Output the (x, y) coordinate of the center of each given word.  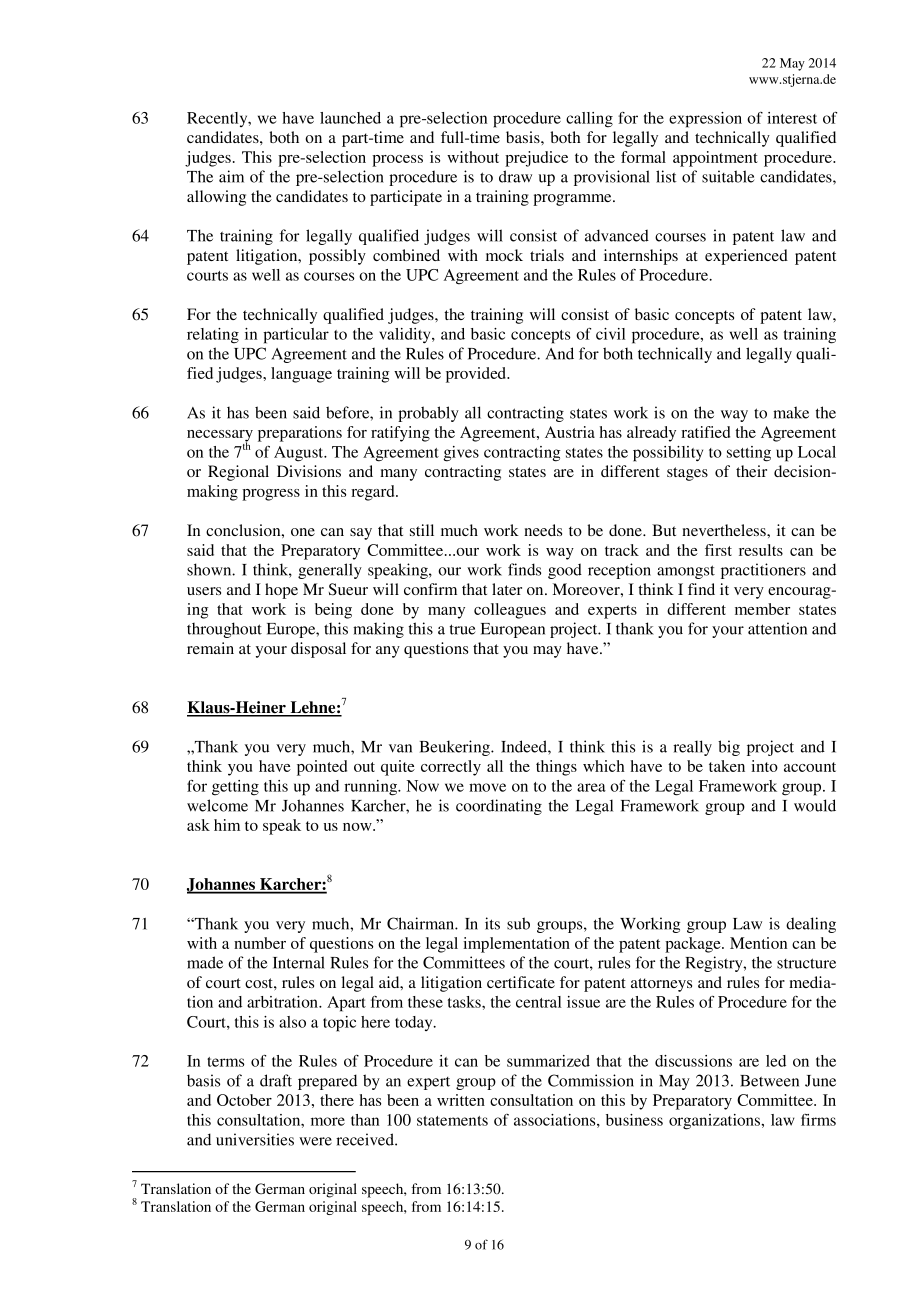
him (227, 825)
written (461, 1100)
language (301, 375)
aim (231, 176)
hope (281, 591)
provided (477, 375)
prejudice (536, 159)
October (244, 1100)
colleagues (510, 611)
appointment (715, 159)
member (762, 609)
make (791, 412)
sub (518, 923)
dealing (811, 925)
